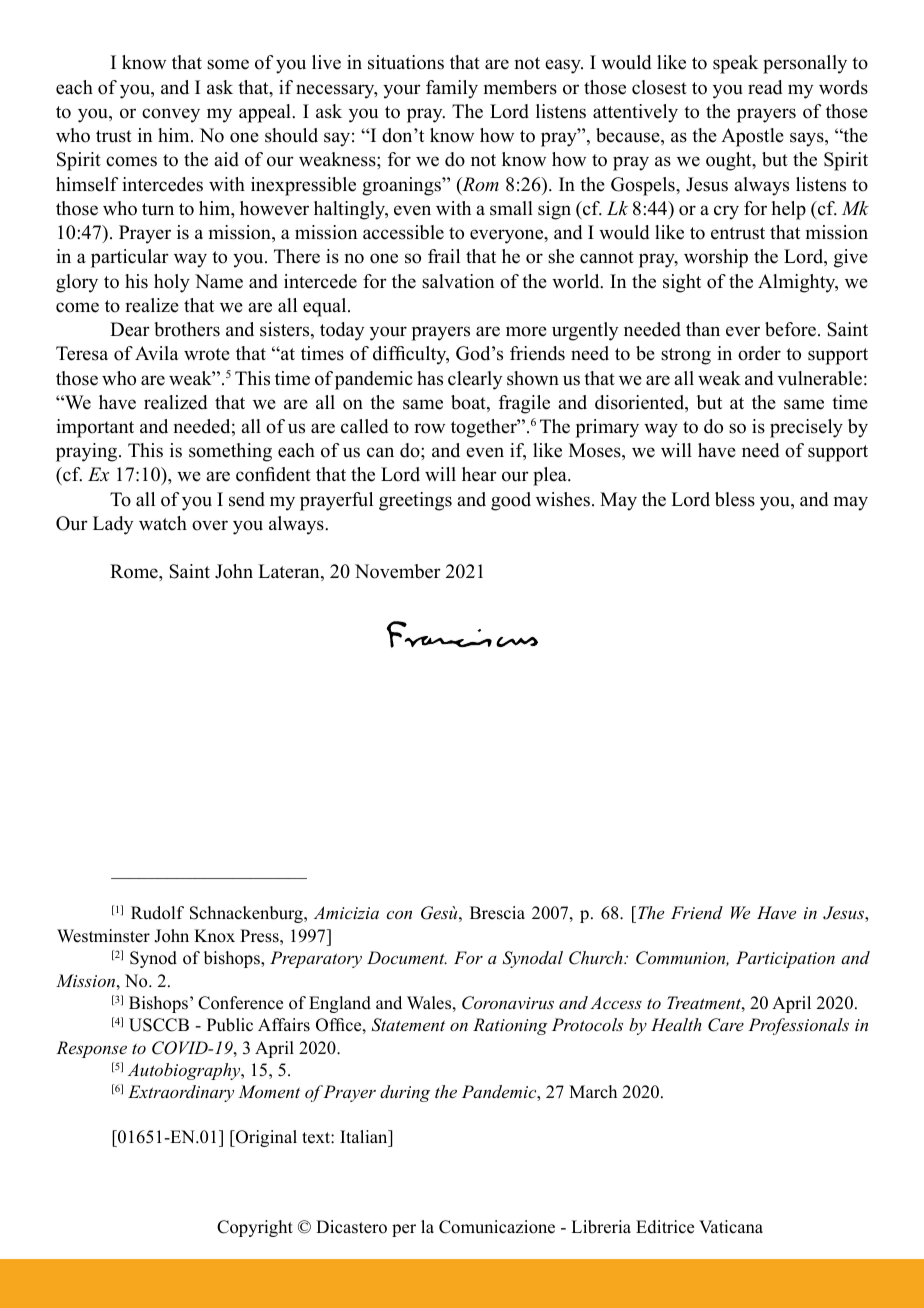  Describe the element at coordinates (365, 1136) in the screenshot. I see `Italian` at that location.
